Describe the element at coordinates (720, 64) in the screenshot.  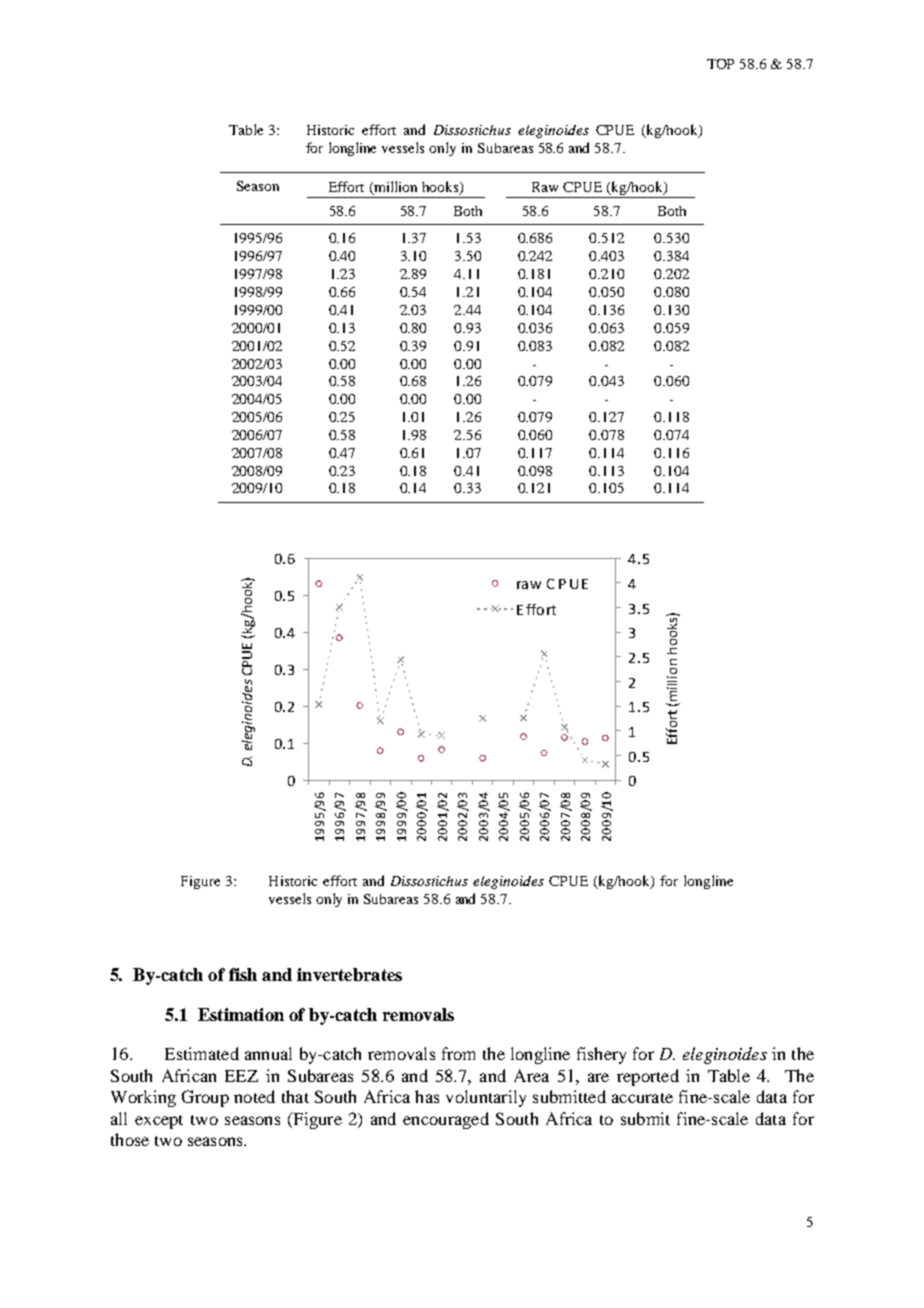
I see `TOP` at that location.
